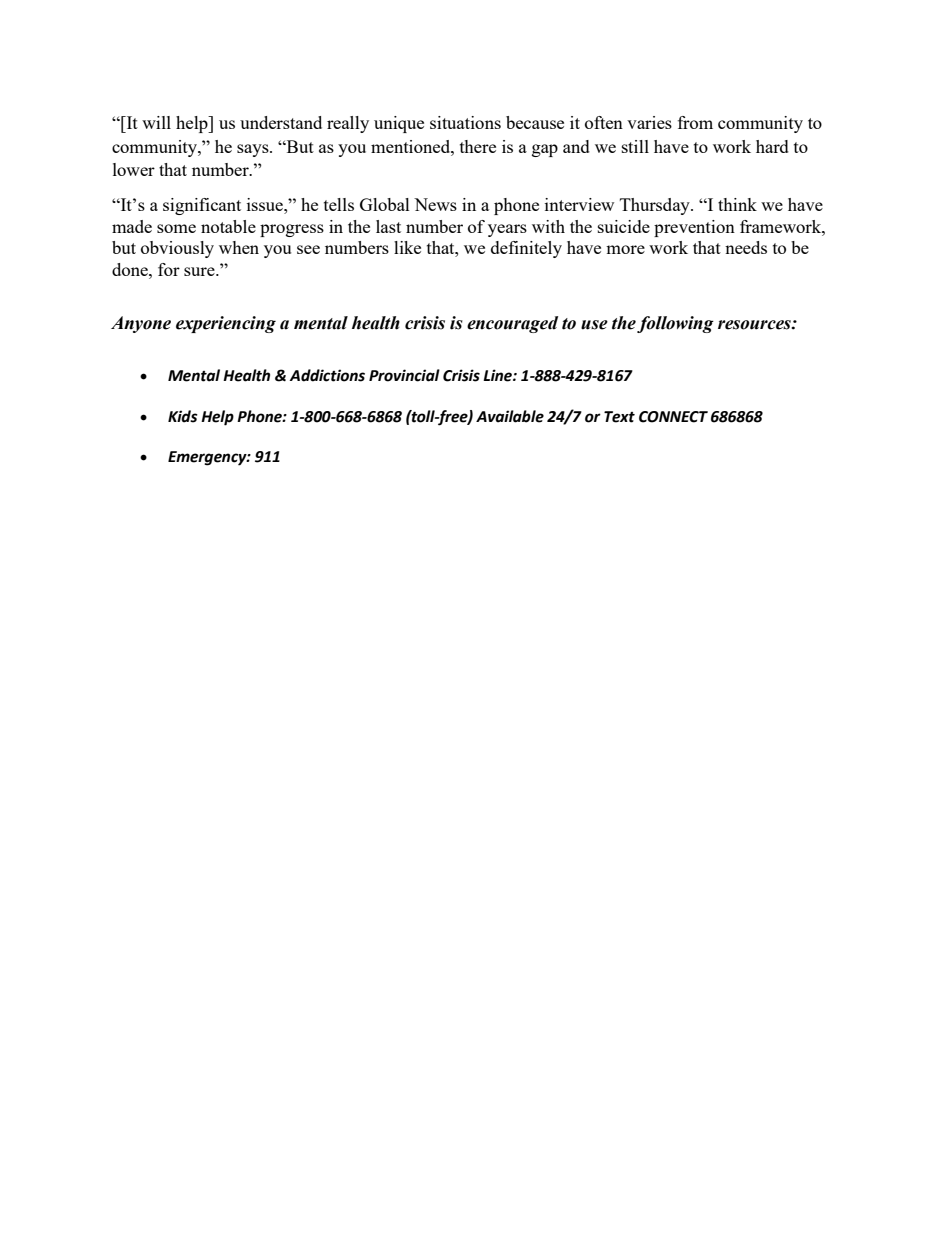  What do you see at coordinates (746, 247) in the screenshot?
I see `needs` at bounding box center [746, 247].
